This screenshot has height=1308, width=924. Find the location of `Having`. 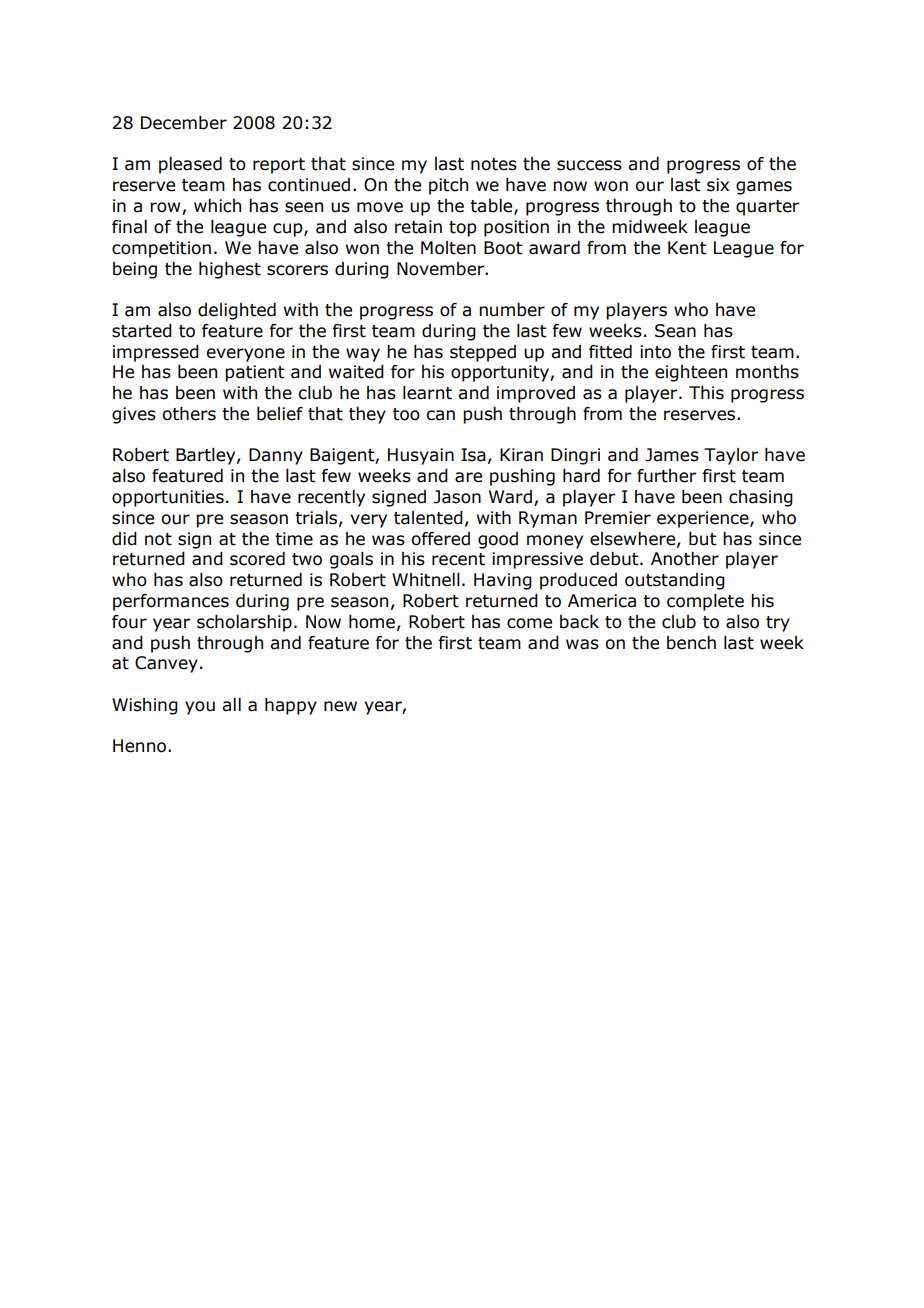

Having is located at coordinates (503, 581).
